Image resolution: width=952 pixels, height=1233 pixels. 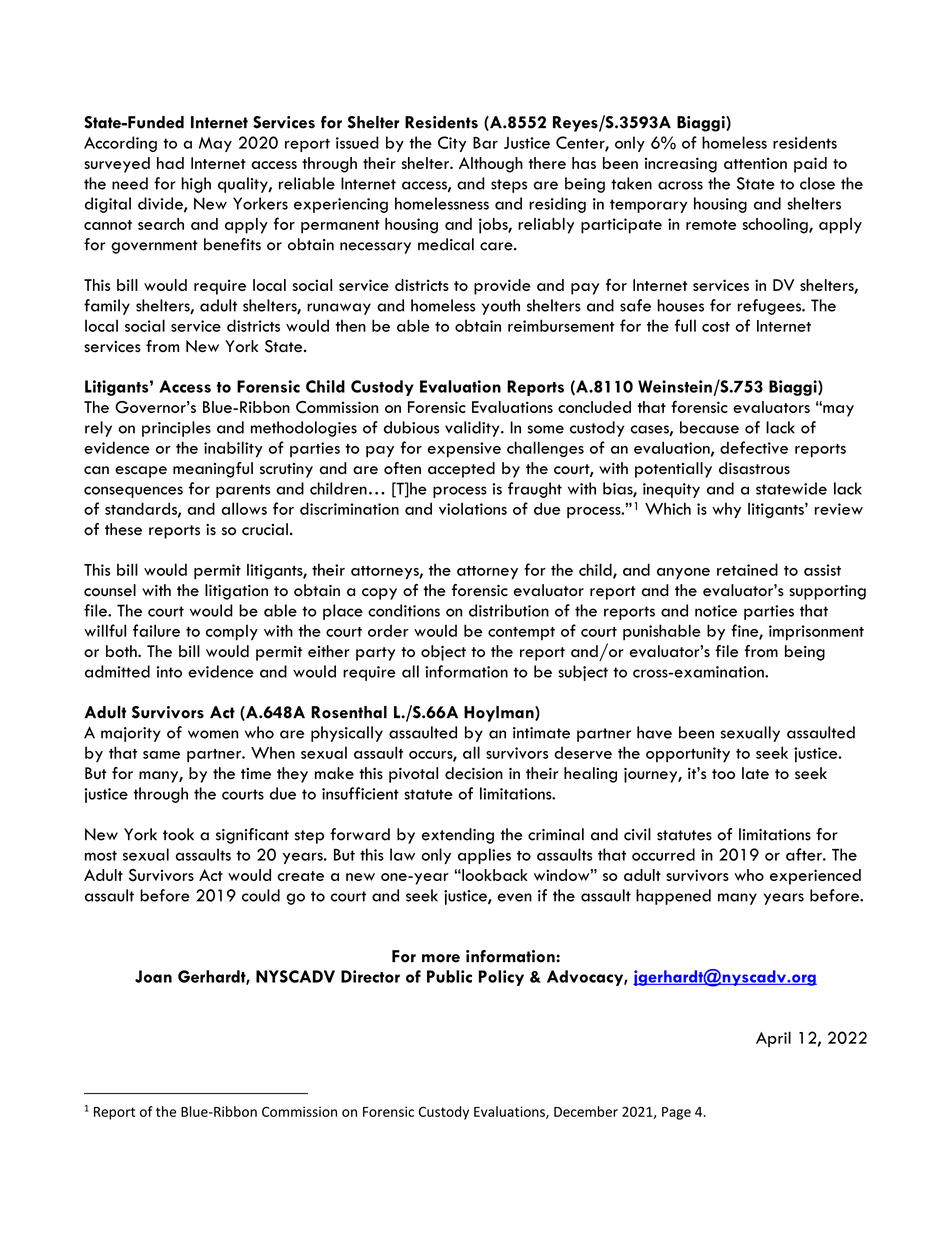 I want to click on took, so click(x=178, y=834).
